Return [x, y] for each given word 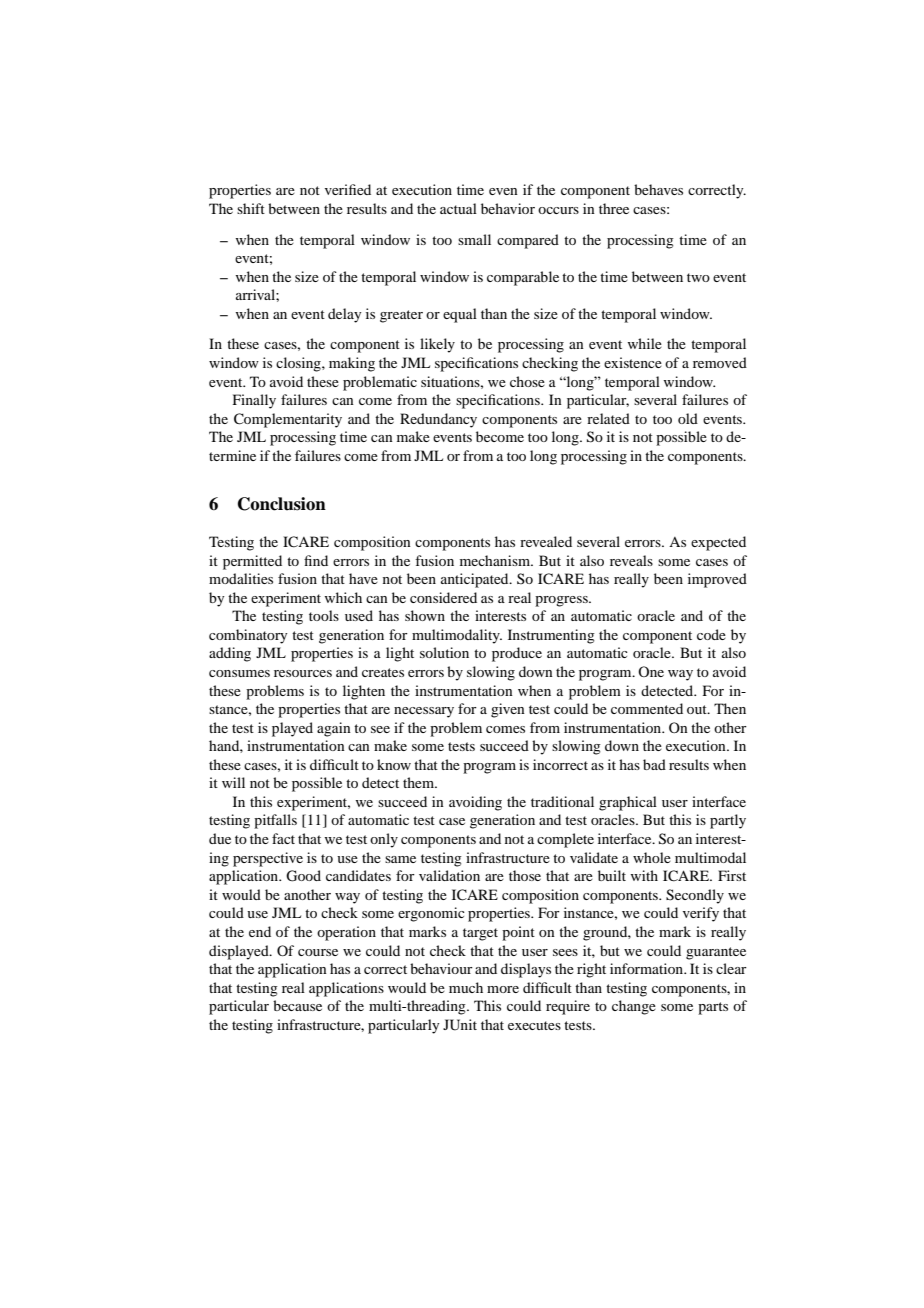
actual [458, 208]
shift [251, 208]
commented [647, 708]
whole [652, 857]
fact [283, 838]
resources [303, 673]
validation [449, 875]
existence [633, 362]
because [297, 1005]
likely [437, 345]
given [508, 710]
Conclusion [282, 504]
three [614, 208]
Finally [254, 401]
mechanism [496, 560]
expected [718, 543]
